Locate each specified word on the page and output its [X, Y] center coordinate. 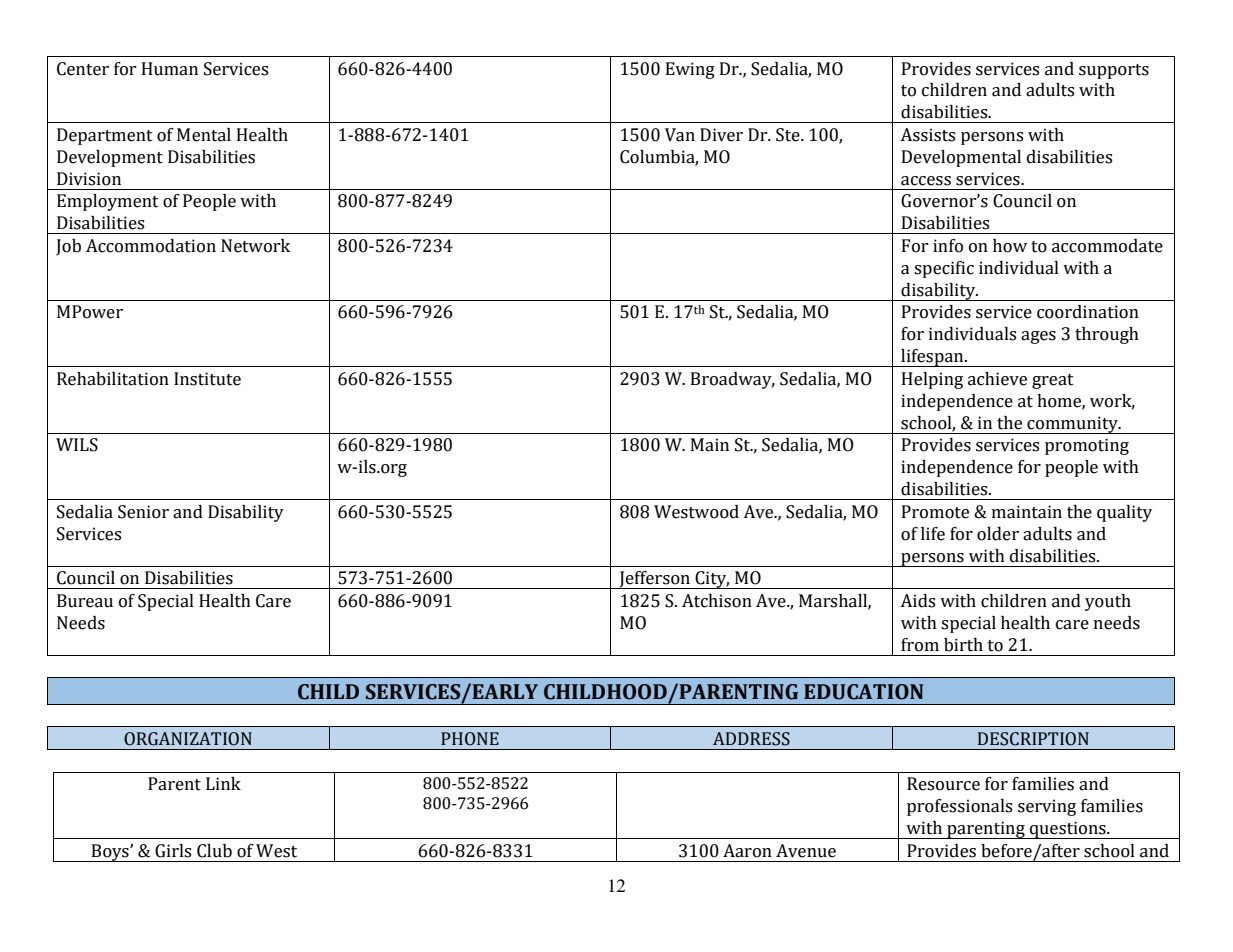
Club [214, 851]
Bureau [85, 601]
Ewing [690, 70]
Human [170, 69]
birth [963, 645]
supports [1114, 71]
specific [944, 269]
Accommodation [151, 246]
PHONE [470, 739]
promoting [1087, 446]
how [1010, 246]
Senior [143, 512]
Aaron [747, 851]
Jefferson [654, 580]
